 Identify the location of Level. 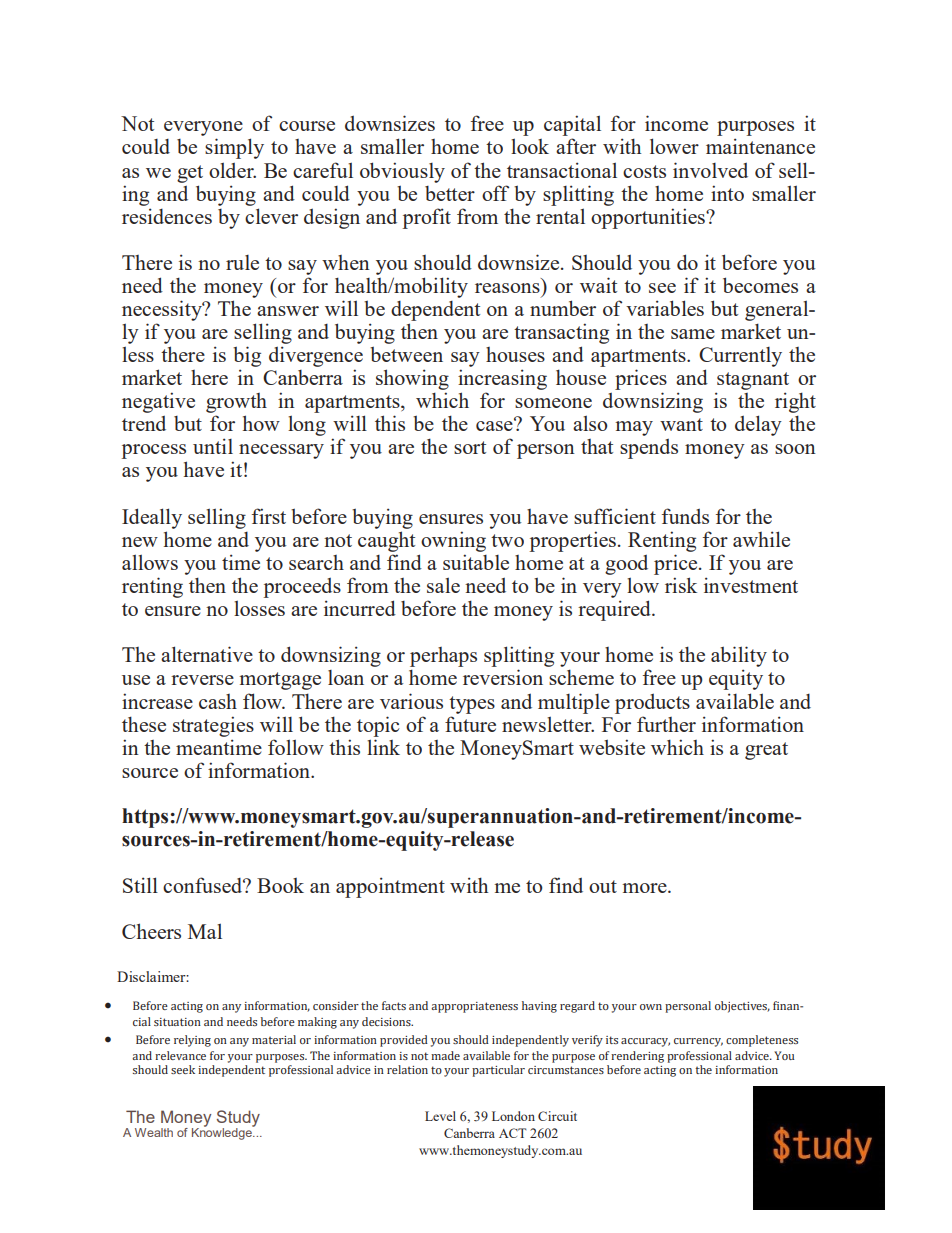
(440, 1116).
